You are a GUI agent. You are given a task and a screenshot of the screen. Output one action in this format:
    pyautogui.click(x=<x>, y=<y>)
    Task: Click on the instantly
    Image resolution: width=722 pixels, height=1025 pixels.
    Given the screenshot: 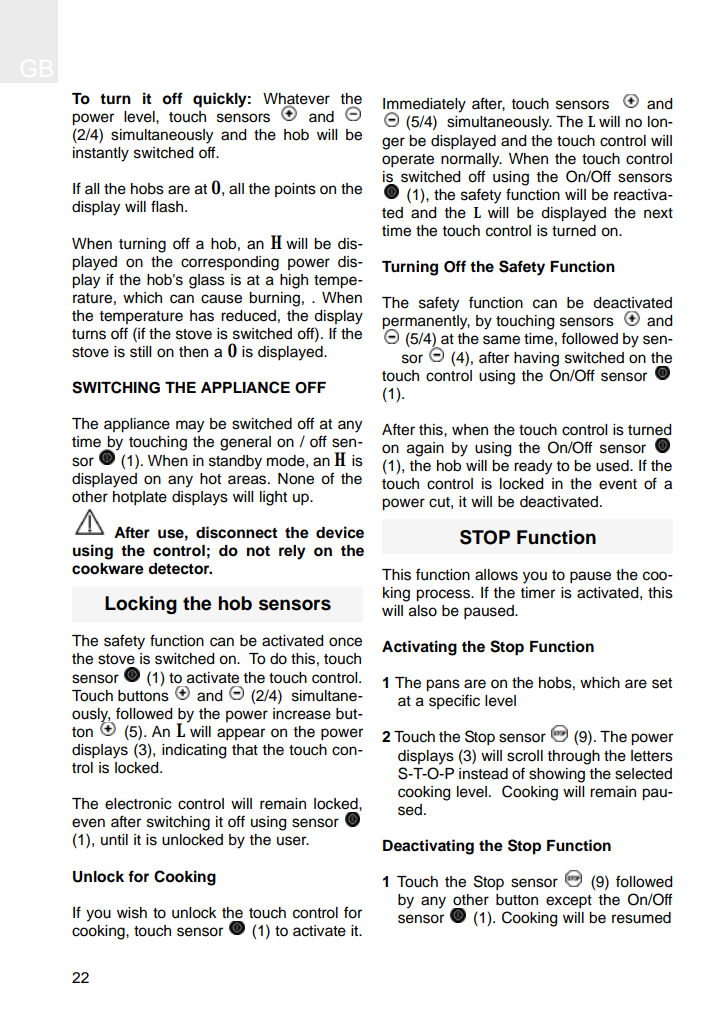 What is the action you would take?
    pyautogui.click(x=101, y=154)
